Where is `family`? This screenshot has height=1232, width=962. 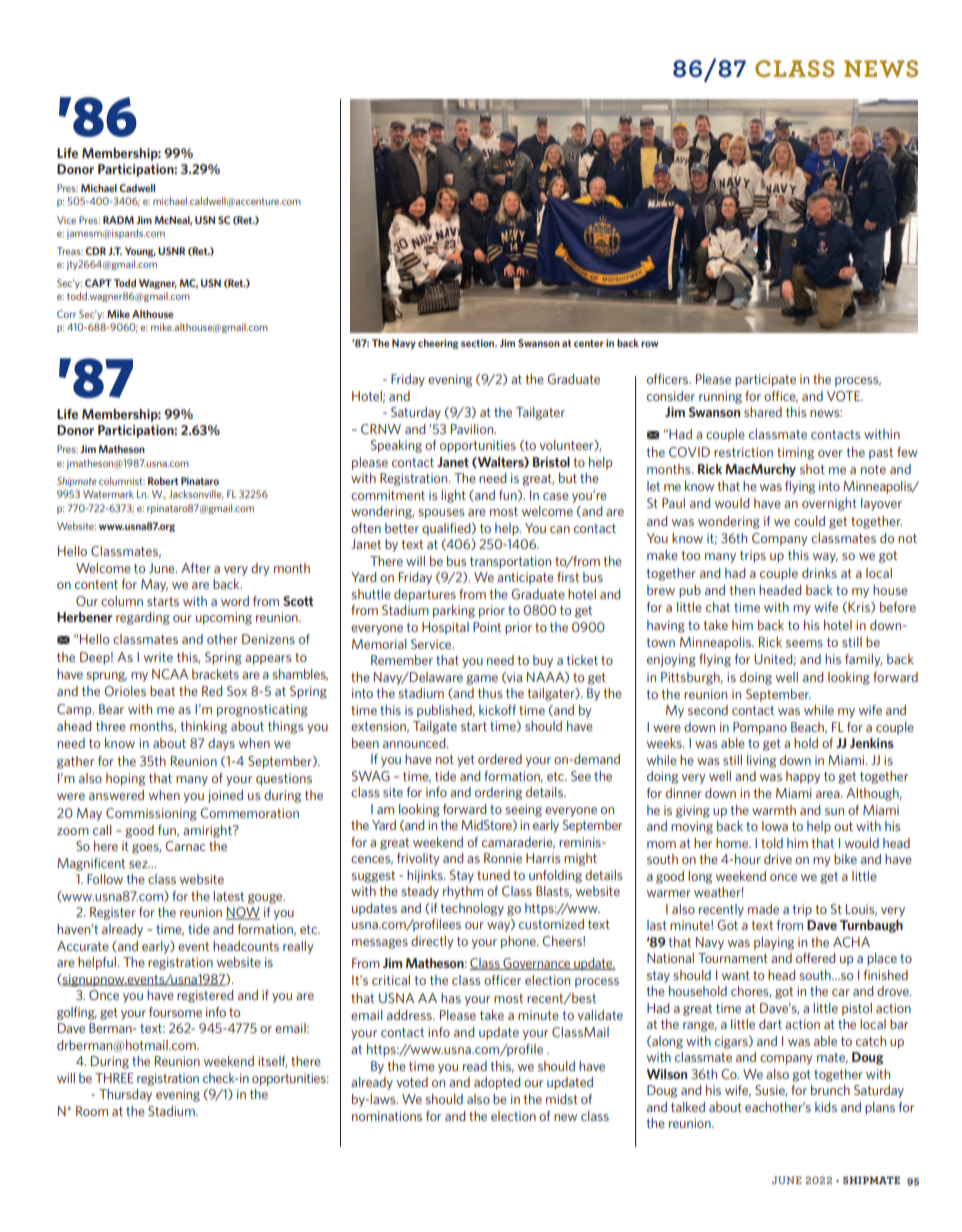
family is located at coordinates (863, 660).
